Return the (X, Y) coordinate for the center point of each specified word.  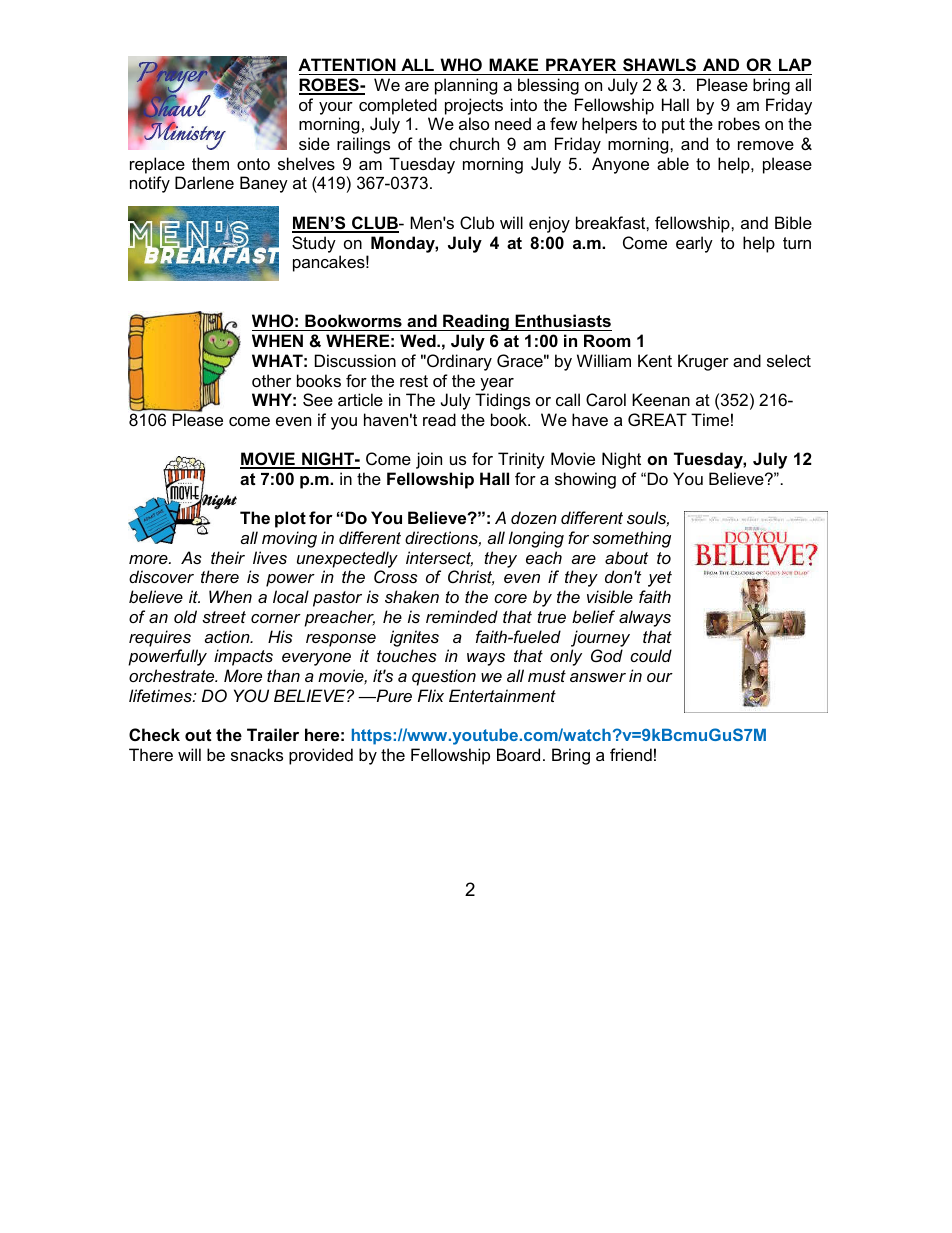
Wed (419, 340)
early (694, 244)
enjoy (549, 224)
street (224, 617)
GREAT (657, 419)
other (271, 380)
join (429, 460)
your (336, 108)
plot (290, 519)
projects (474, 106)
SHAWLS (659, 65)
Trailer (273, 734)
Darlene (204, 182)
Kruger (703, 362)
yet (660, 579)
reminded (462, 616)
